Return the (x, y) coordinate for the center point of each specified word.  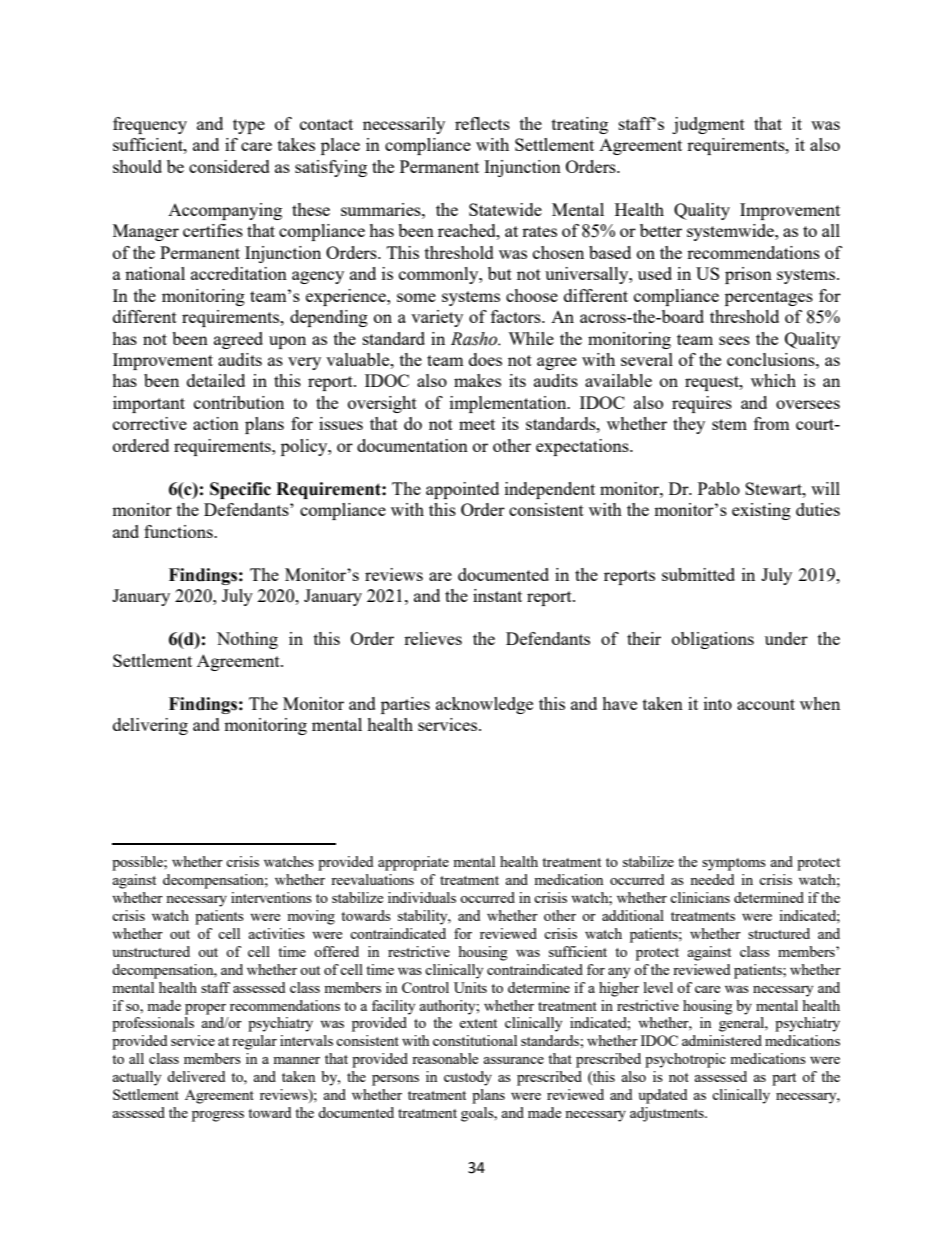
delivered (196, 1076)
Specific (240, 490)
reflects (482, 123)
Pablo (719, 488)
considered (229, 166)
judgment (708, 125)
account (766, 704)
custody (468, 1078)
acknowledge (484, 705)
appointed (462, 490)
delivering (150, 726)
